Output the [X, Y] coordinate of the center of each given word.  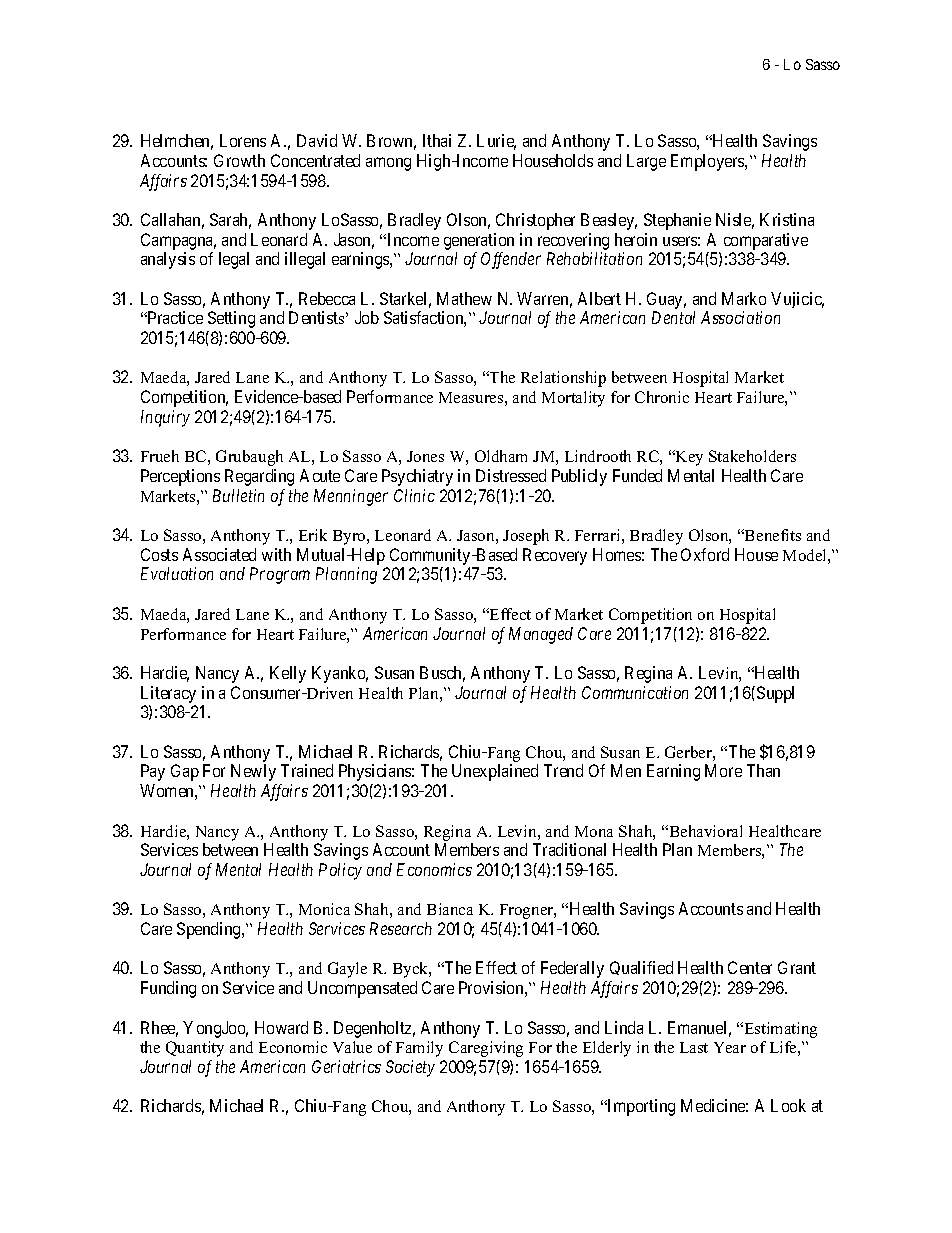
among [388, 164]
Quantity [195, 1049]
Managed [541, 635]
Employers [708, 162]
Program [280, 575]
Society [410, 1068]
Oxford [705, 554]
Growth [239, 160]
